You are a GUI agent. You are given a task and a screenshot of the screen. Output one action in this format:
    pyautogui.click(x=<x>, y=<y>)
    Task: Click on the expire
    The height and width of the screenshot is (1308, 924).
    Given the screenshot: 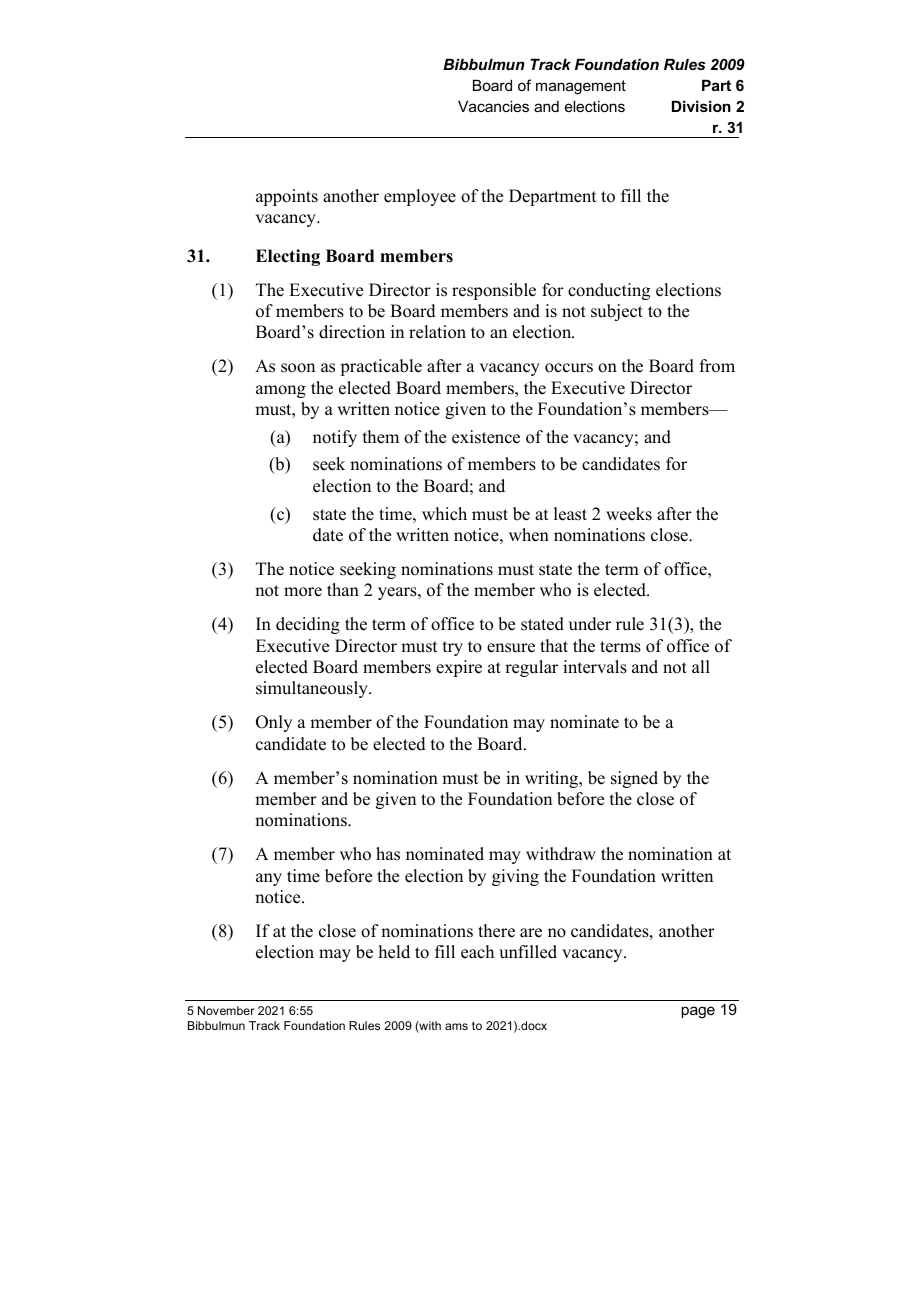 What is the action you would take?
    pyautogui.click(x=459, y=668)
